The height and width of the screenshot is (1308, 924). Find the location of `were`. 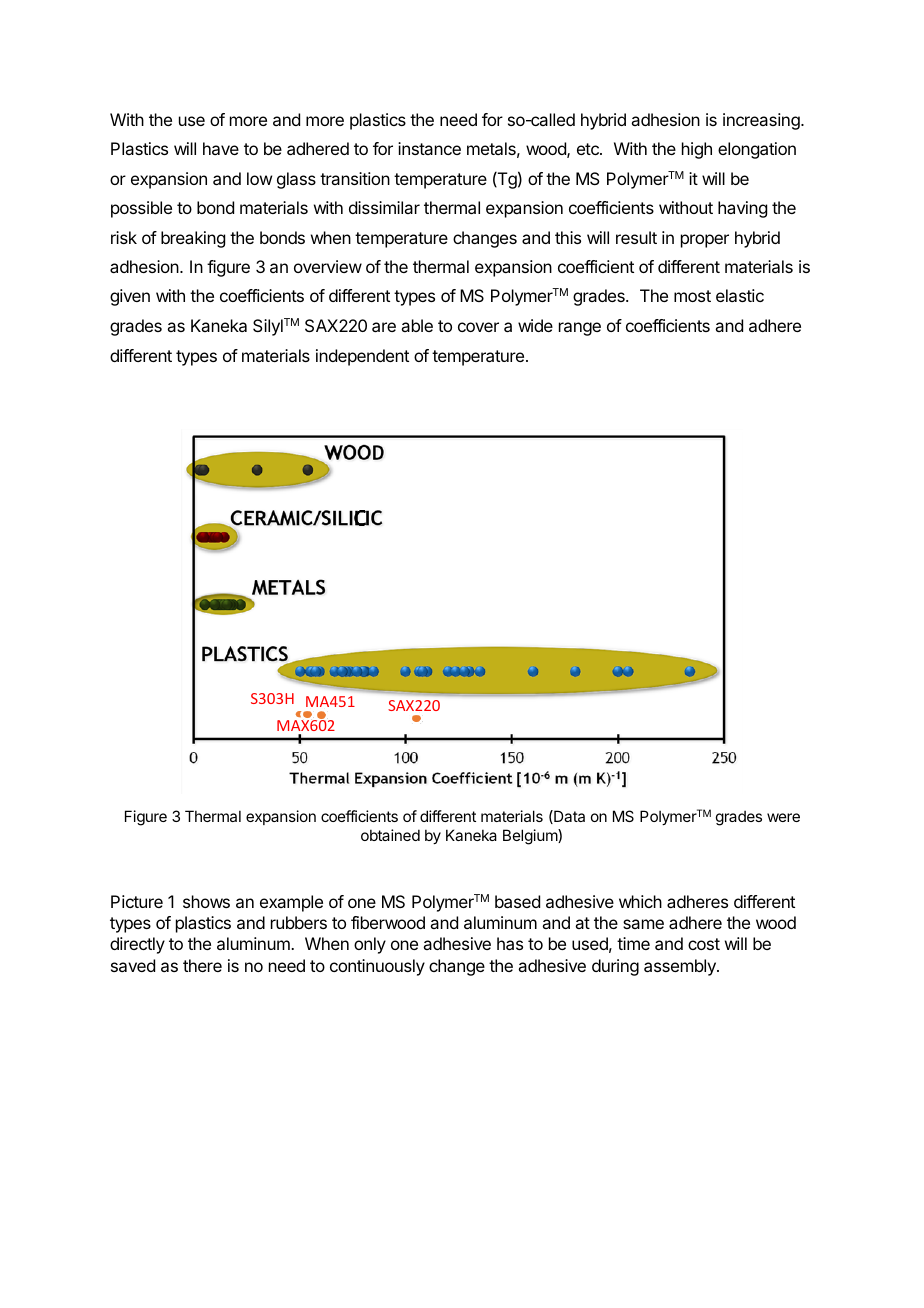

were is located at coordinates (783, 817).
